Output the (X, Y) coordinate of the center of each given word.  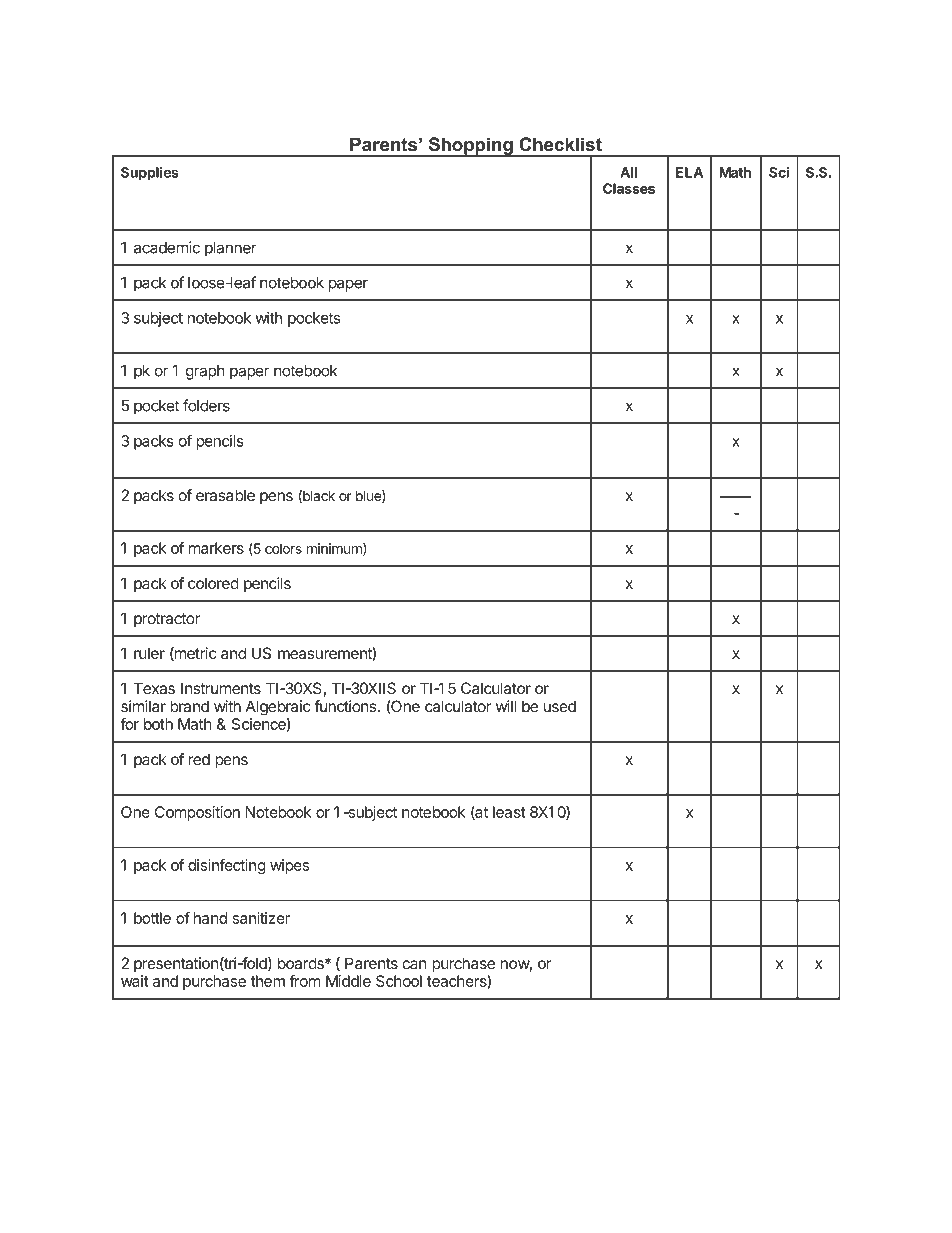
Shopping (470, 147)
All (628, 172)
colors (283, 548)
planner (231, 249)
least (509, 812)
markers (216, 548)
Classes (629, 188)
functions (346, 706)
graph (205, 372)
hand (210, 918)
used (560, 706)
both (158, 724)
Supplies (150, 174)
